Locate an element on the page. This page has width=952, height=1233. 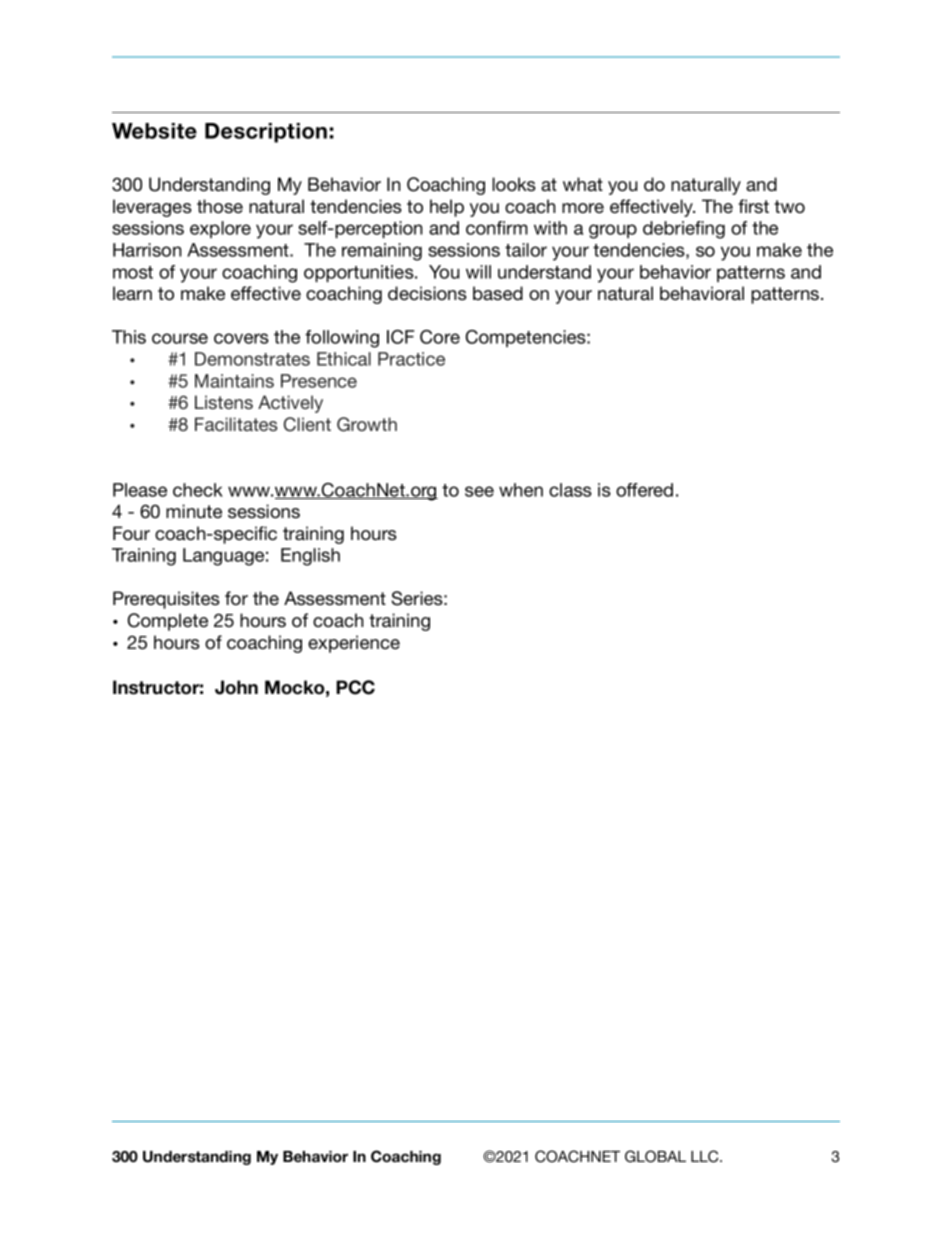
GLOBAL is located at coordinates (655, 1156).
